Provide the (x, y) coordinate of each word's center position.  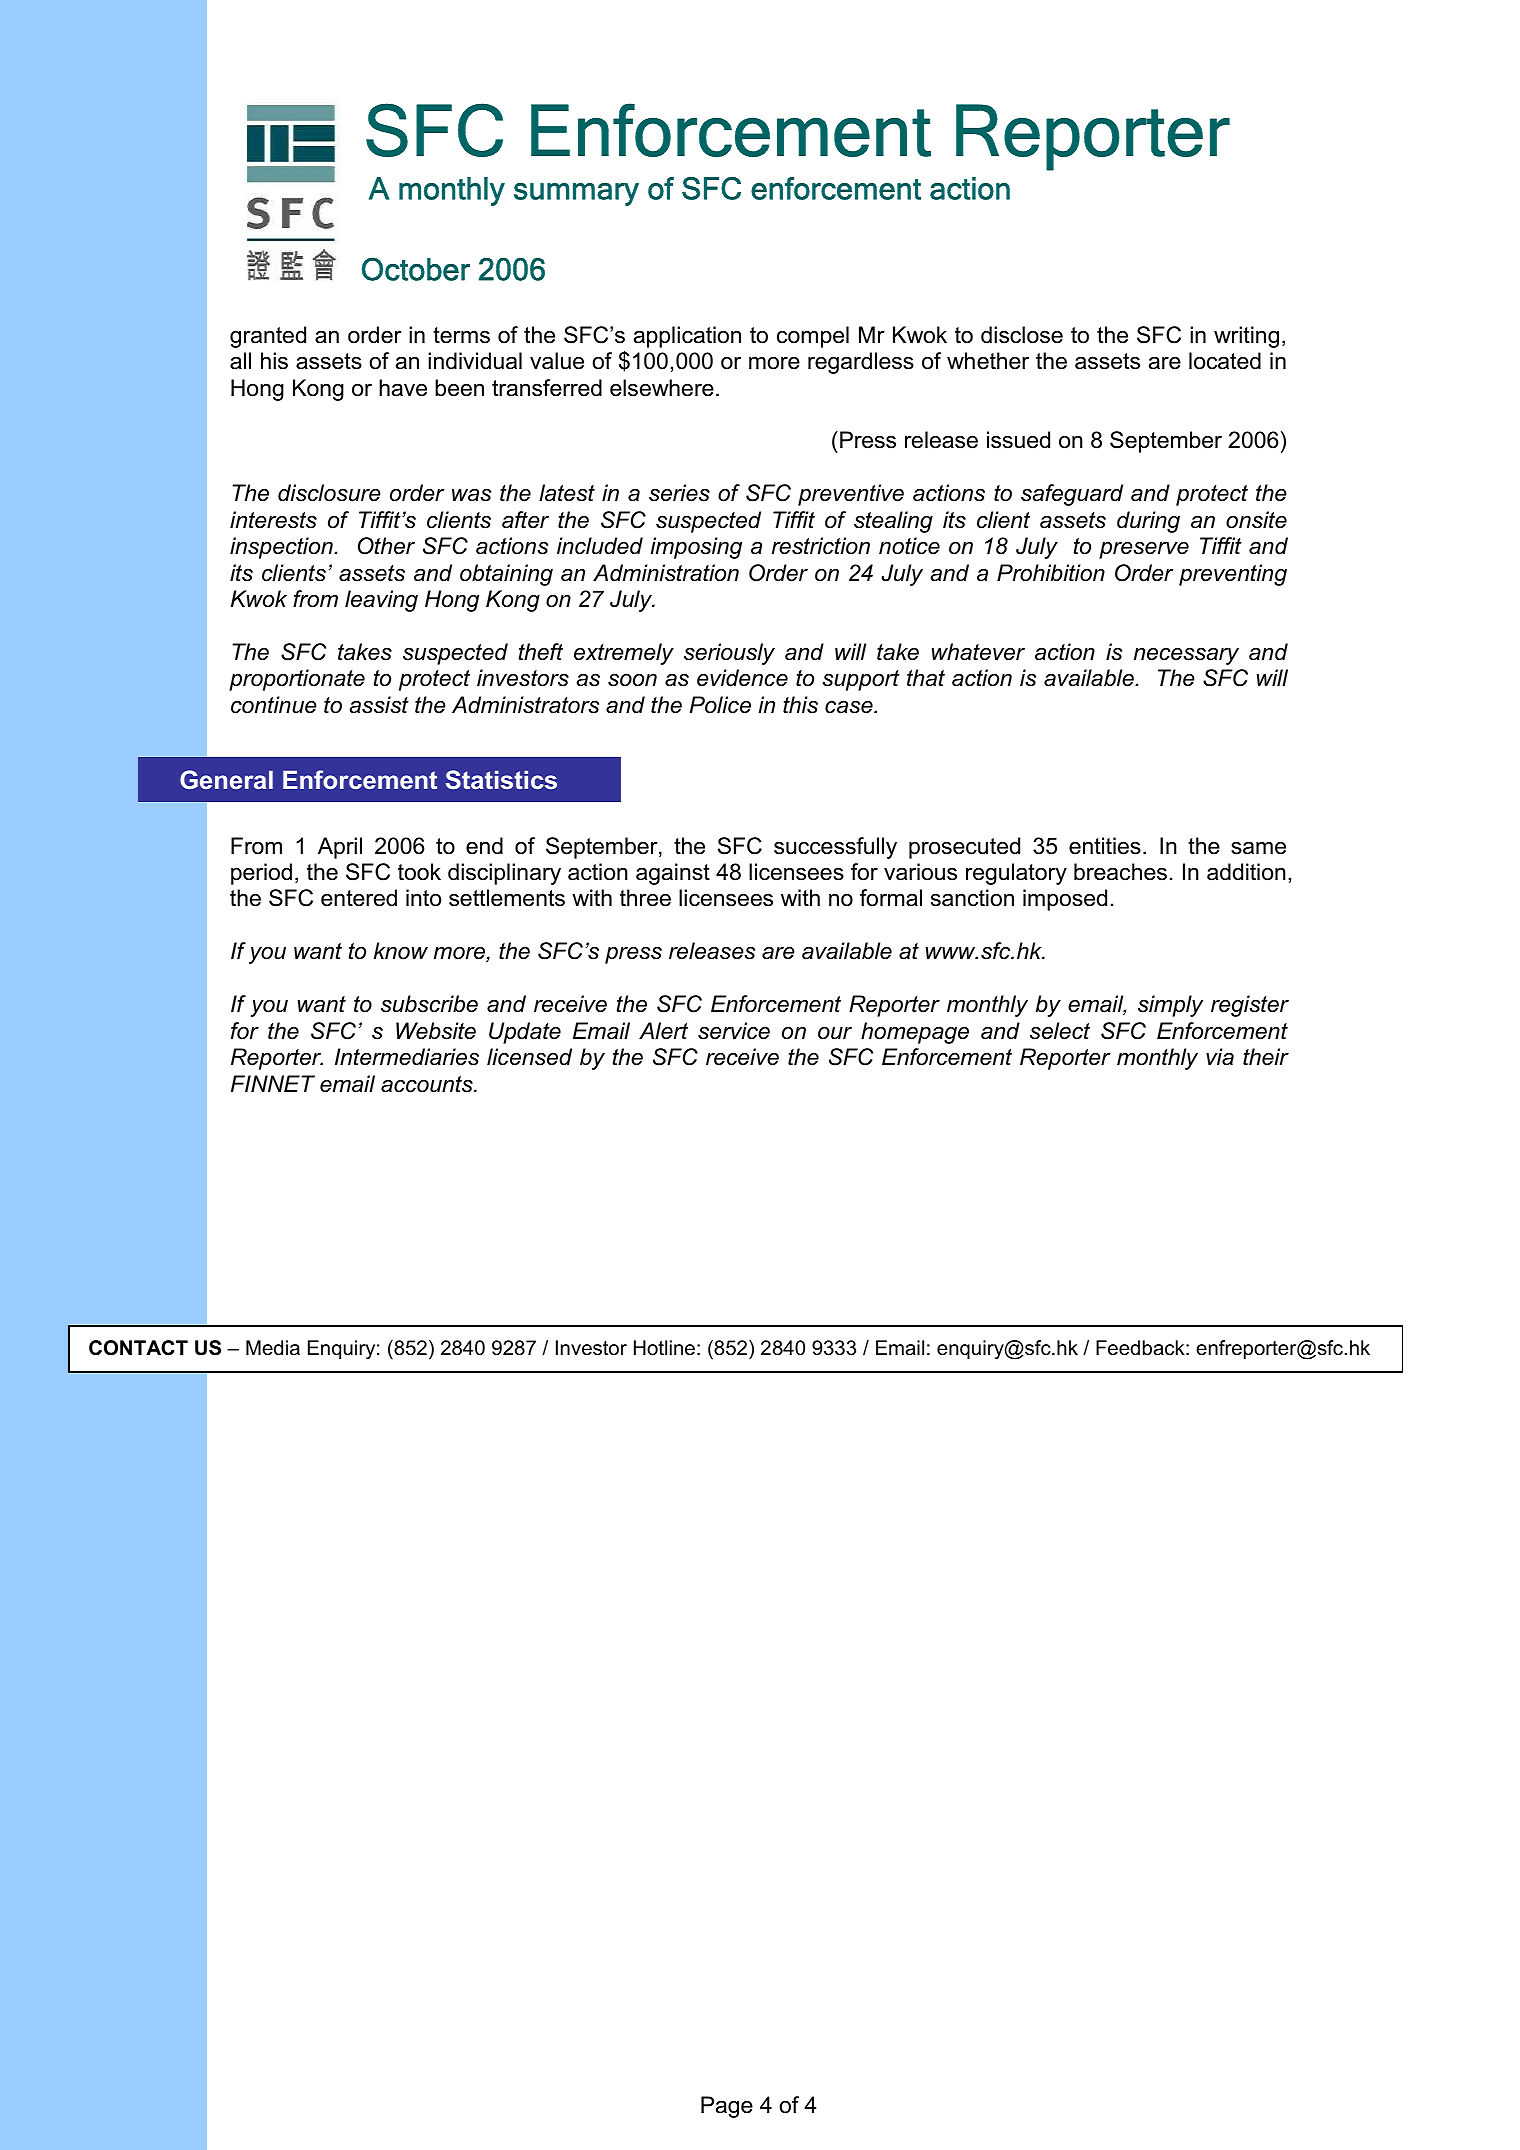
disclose (1022, 335)
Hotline (664, 1348)
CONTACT (138, 1348)
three (645, 898)
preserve (1144, 550)
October (416, 269)
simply (1170, 1006)
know (401, 951)
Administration (666, 573)
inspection (282, 548)
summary (576, 194)
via (1220, 1057)
